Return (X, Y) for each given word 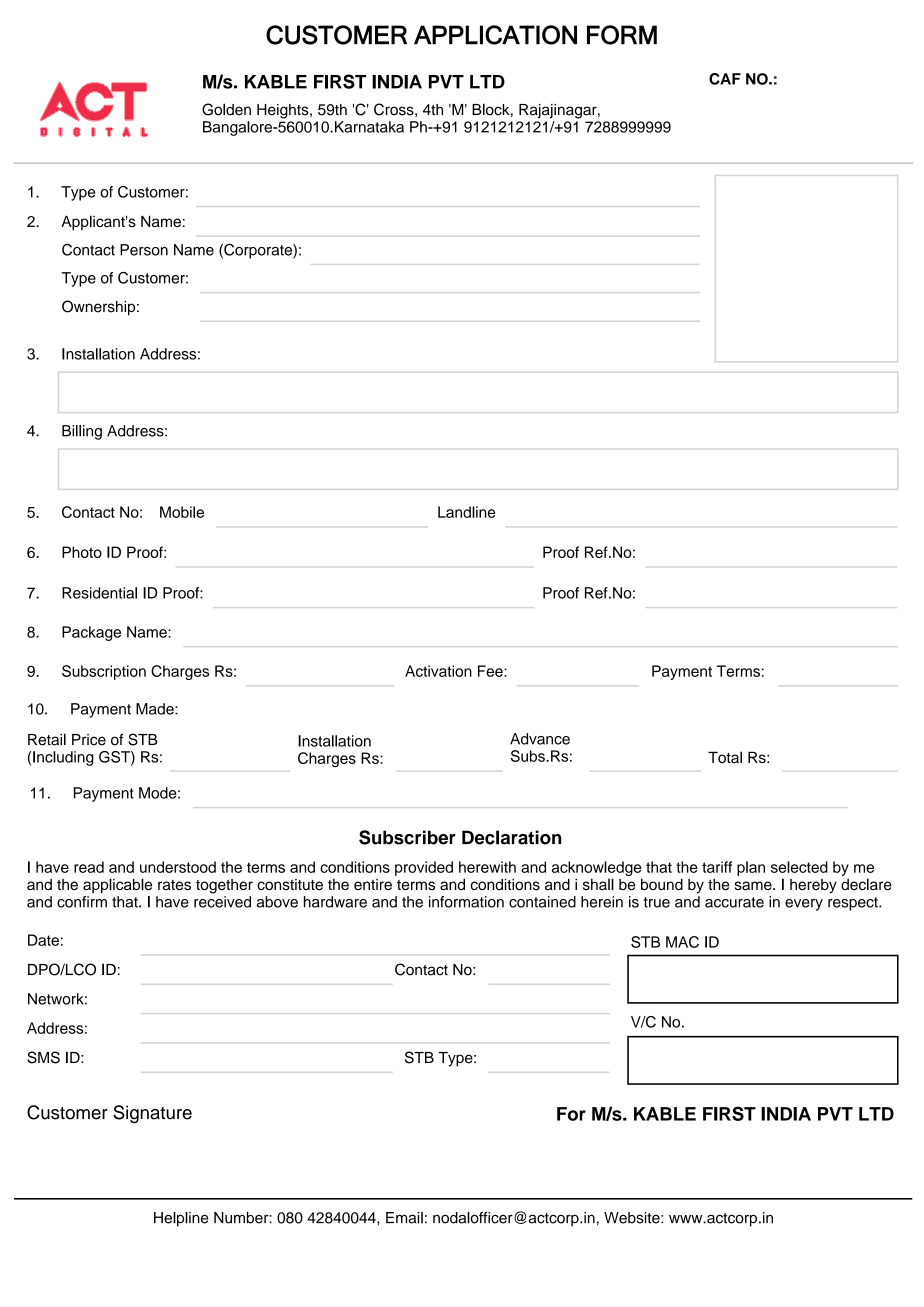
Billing (82, 432)
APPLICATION (495, 35)
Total (725, 757)
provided (424, 868)
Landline (467, 512)
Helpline (181, 1219)
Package (91, 633)
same (754, 885)
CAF (725, 79)
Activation (438, 671)
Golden (226, 109)
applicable (117, 885)
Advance (540, 739)
